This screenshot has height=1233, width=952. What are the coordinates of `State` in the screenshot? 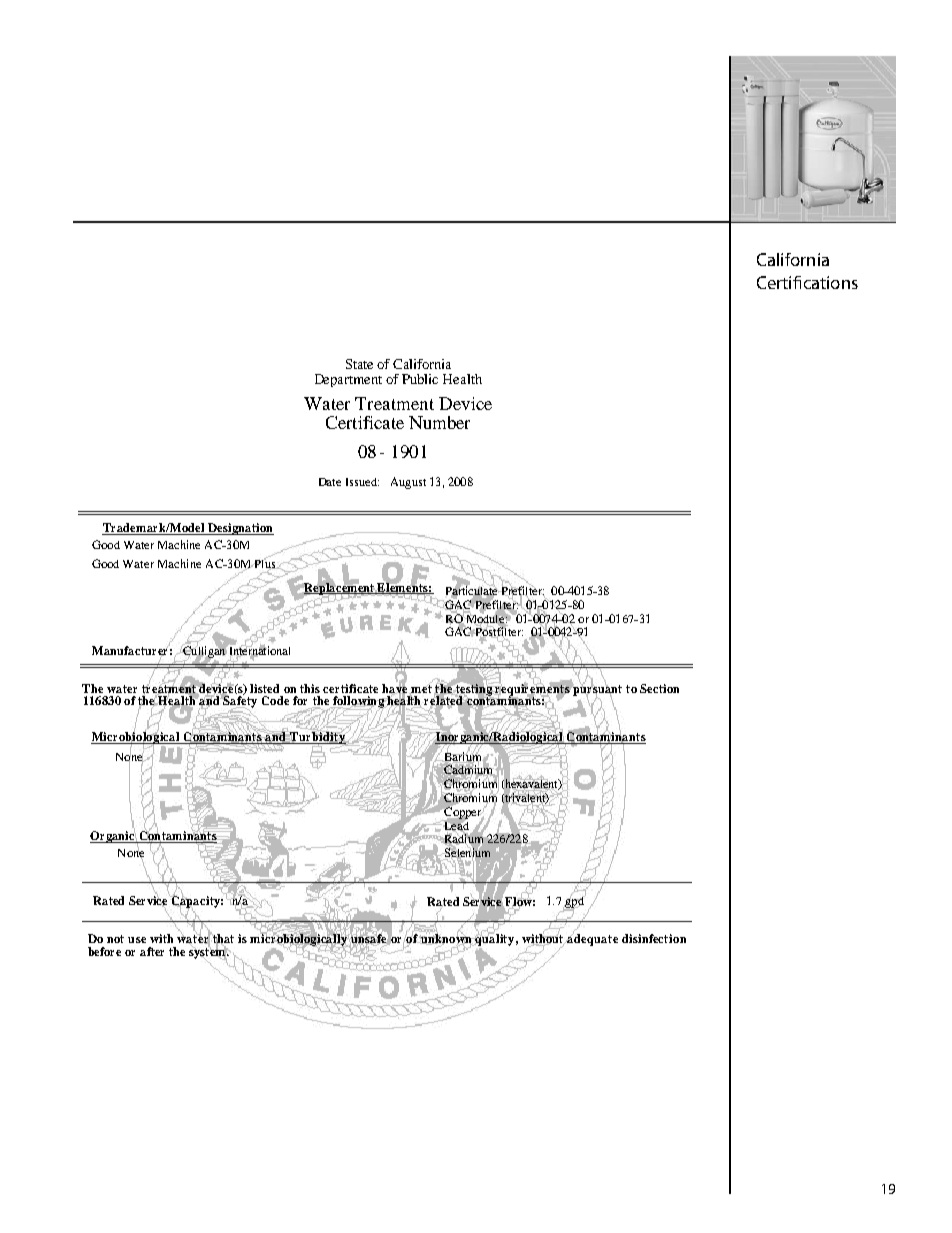 It's located at (359, 364).
